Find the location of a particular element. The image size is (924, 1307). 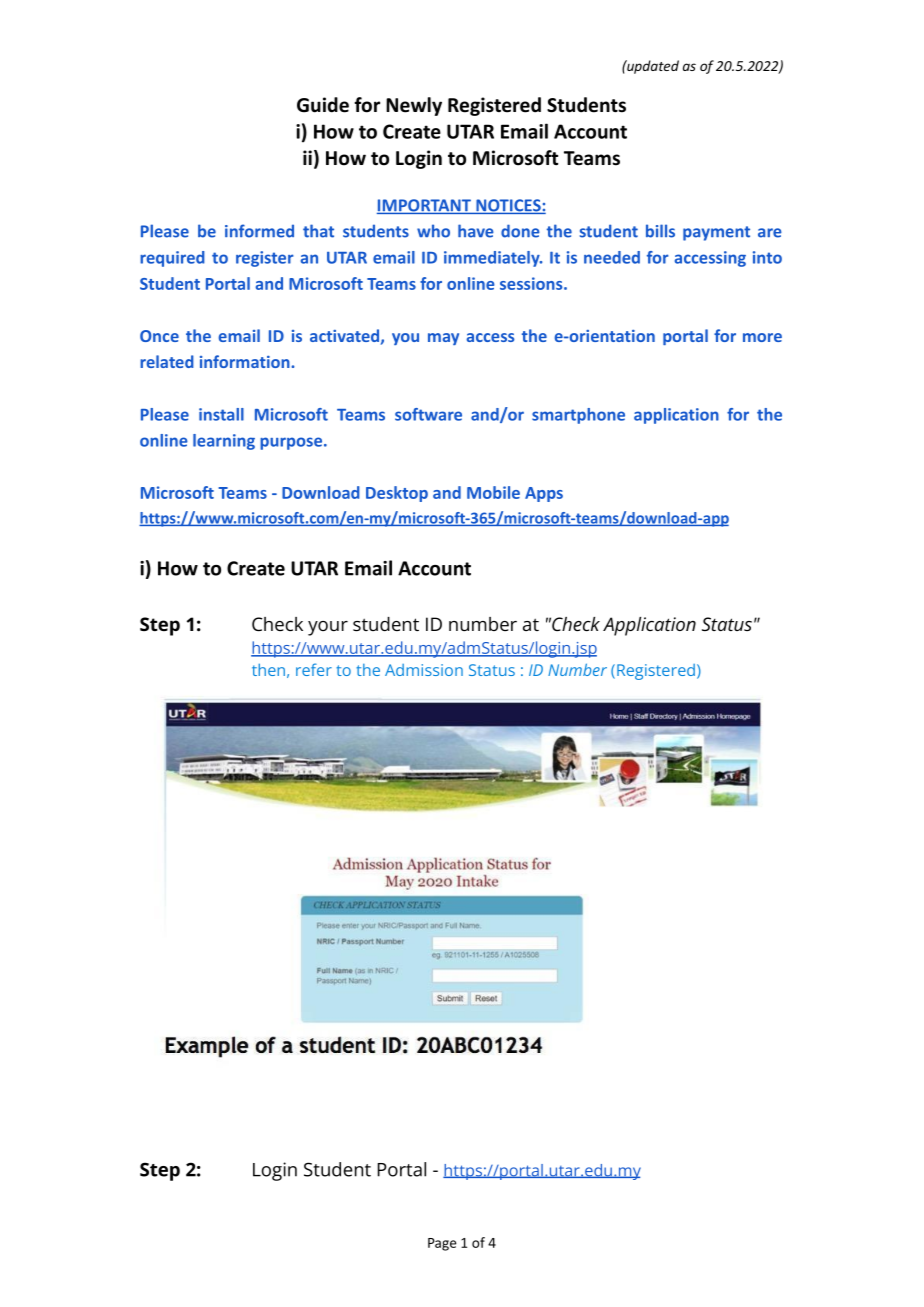

Page is located at coordinates (442, 1244).
